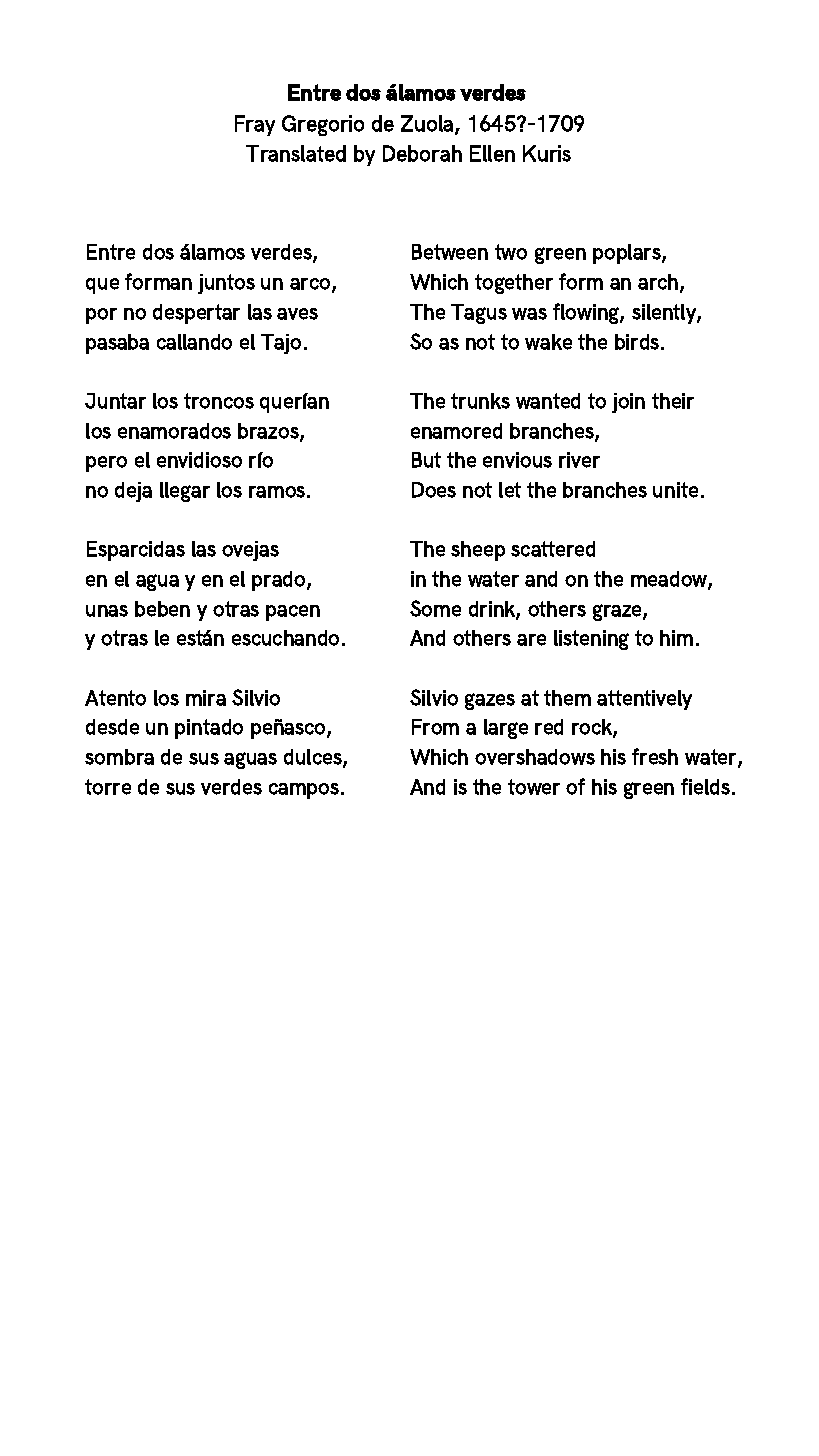 The height and width of the screenshot is (1456, 819). I want to click on Ellen, so click(492, 153).
